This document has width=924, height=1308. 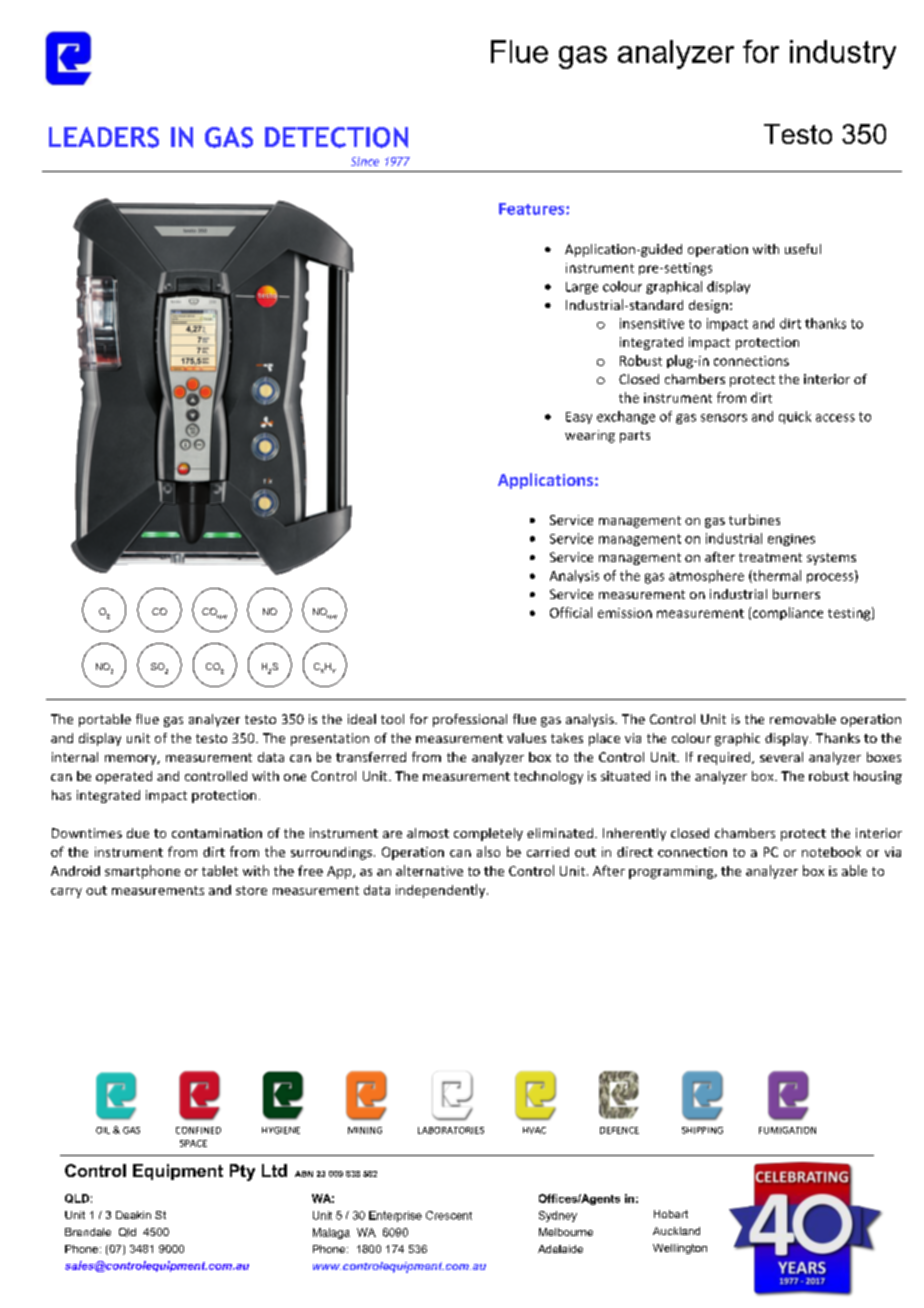 I want to click on completely, so click(x=488, y=834).
